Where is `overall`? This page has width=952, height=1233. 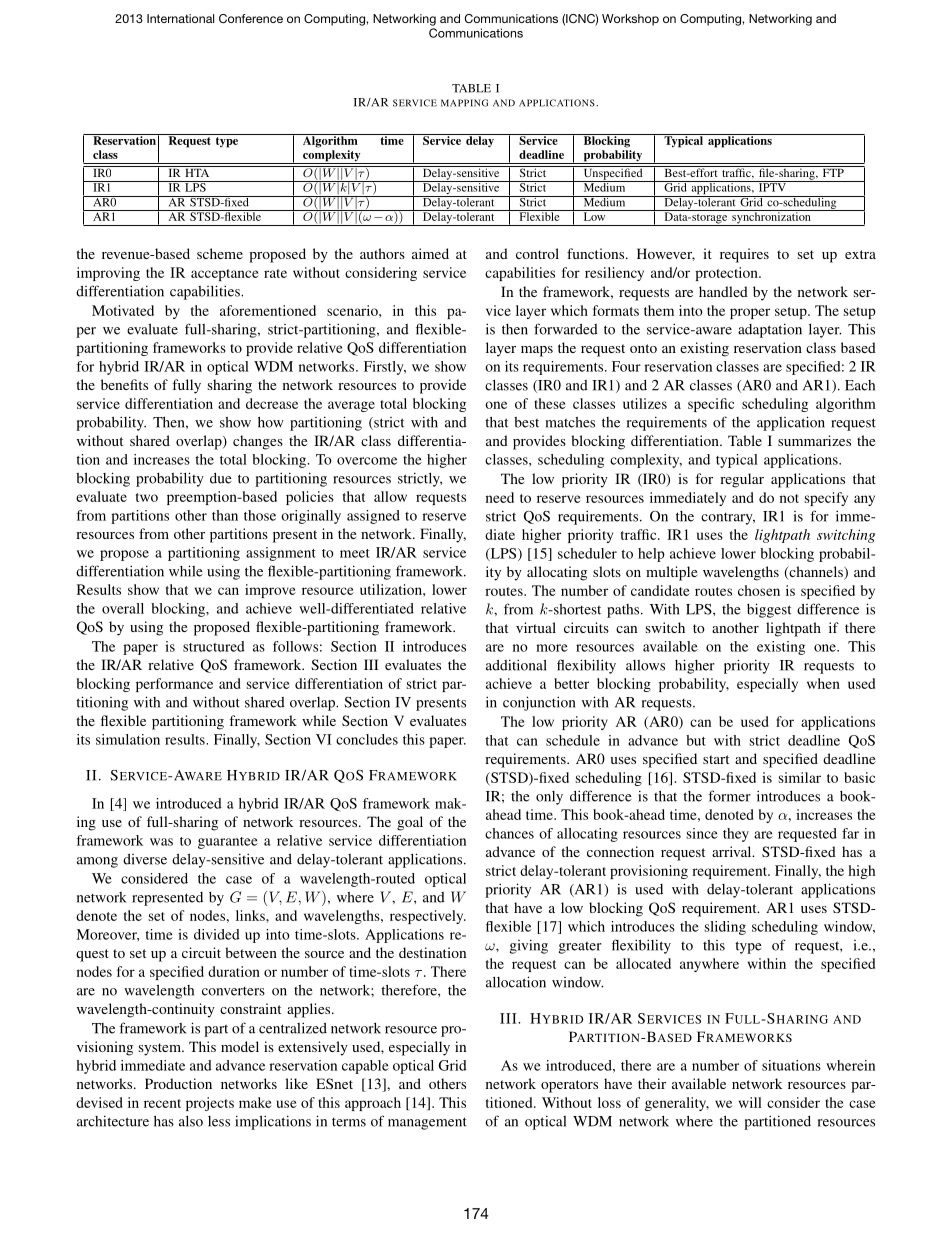 overall is located at coordinates (123, 608).
